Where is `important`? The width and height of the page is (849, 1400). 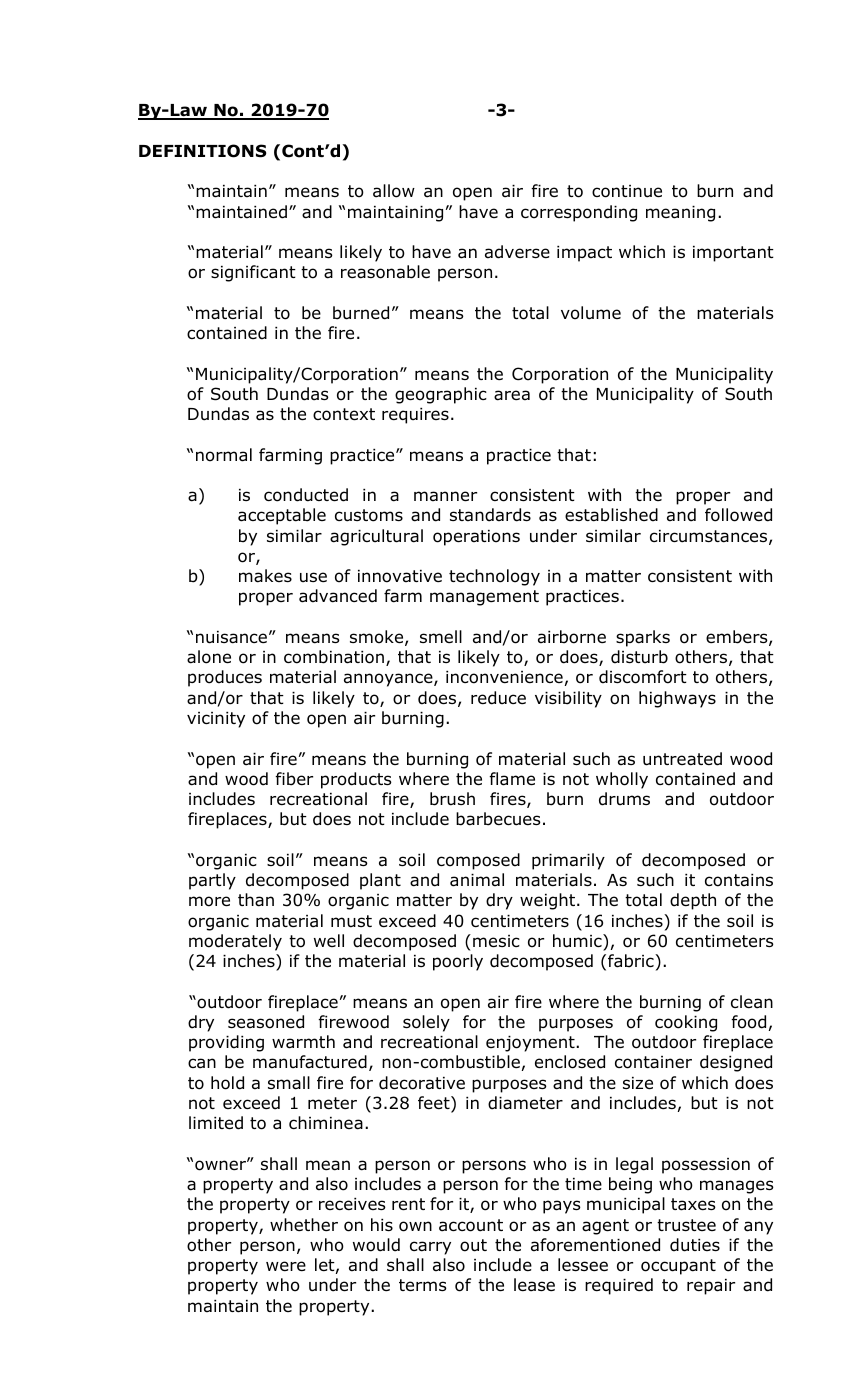 important is located at coordinates (733, 254).
